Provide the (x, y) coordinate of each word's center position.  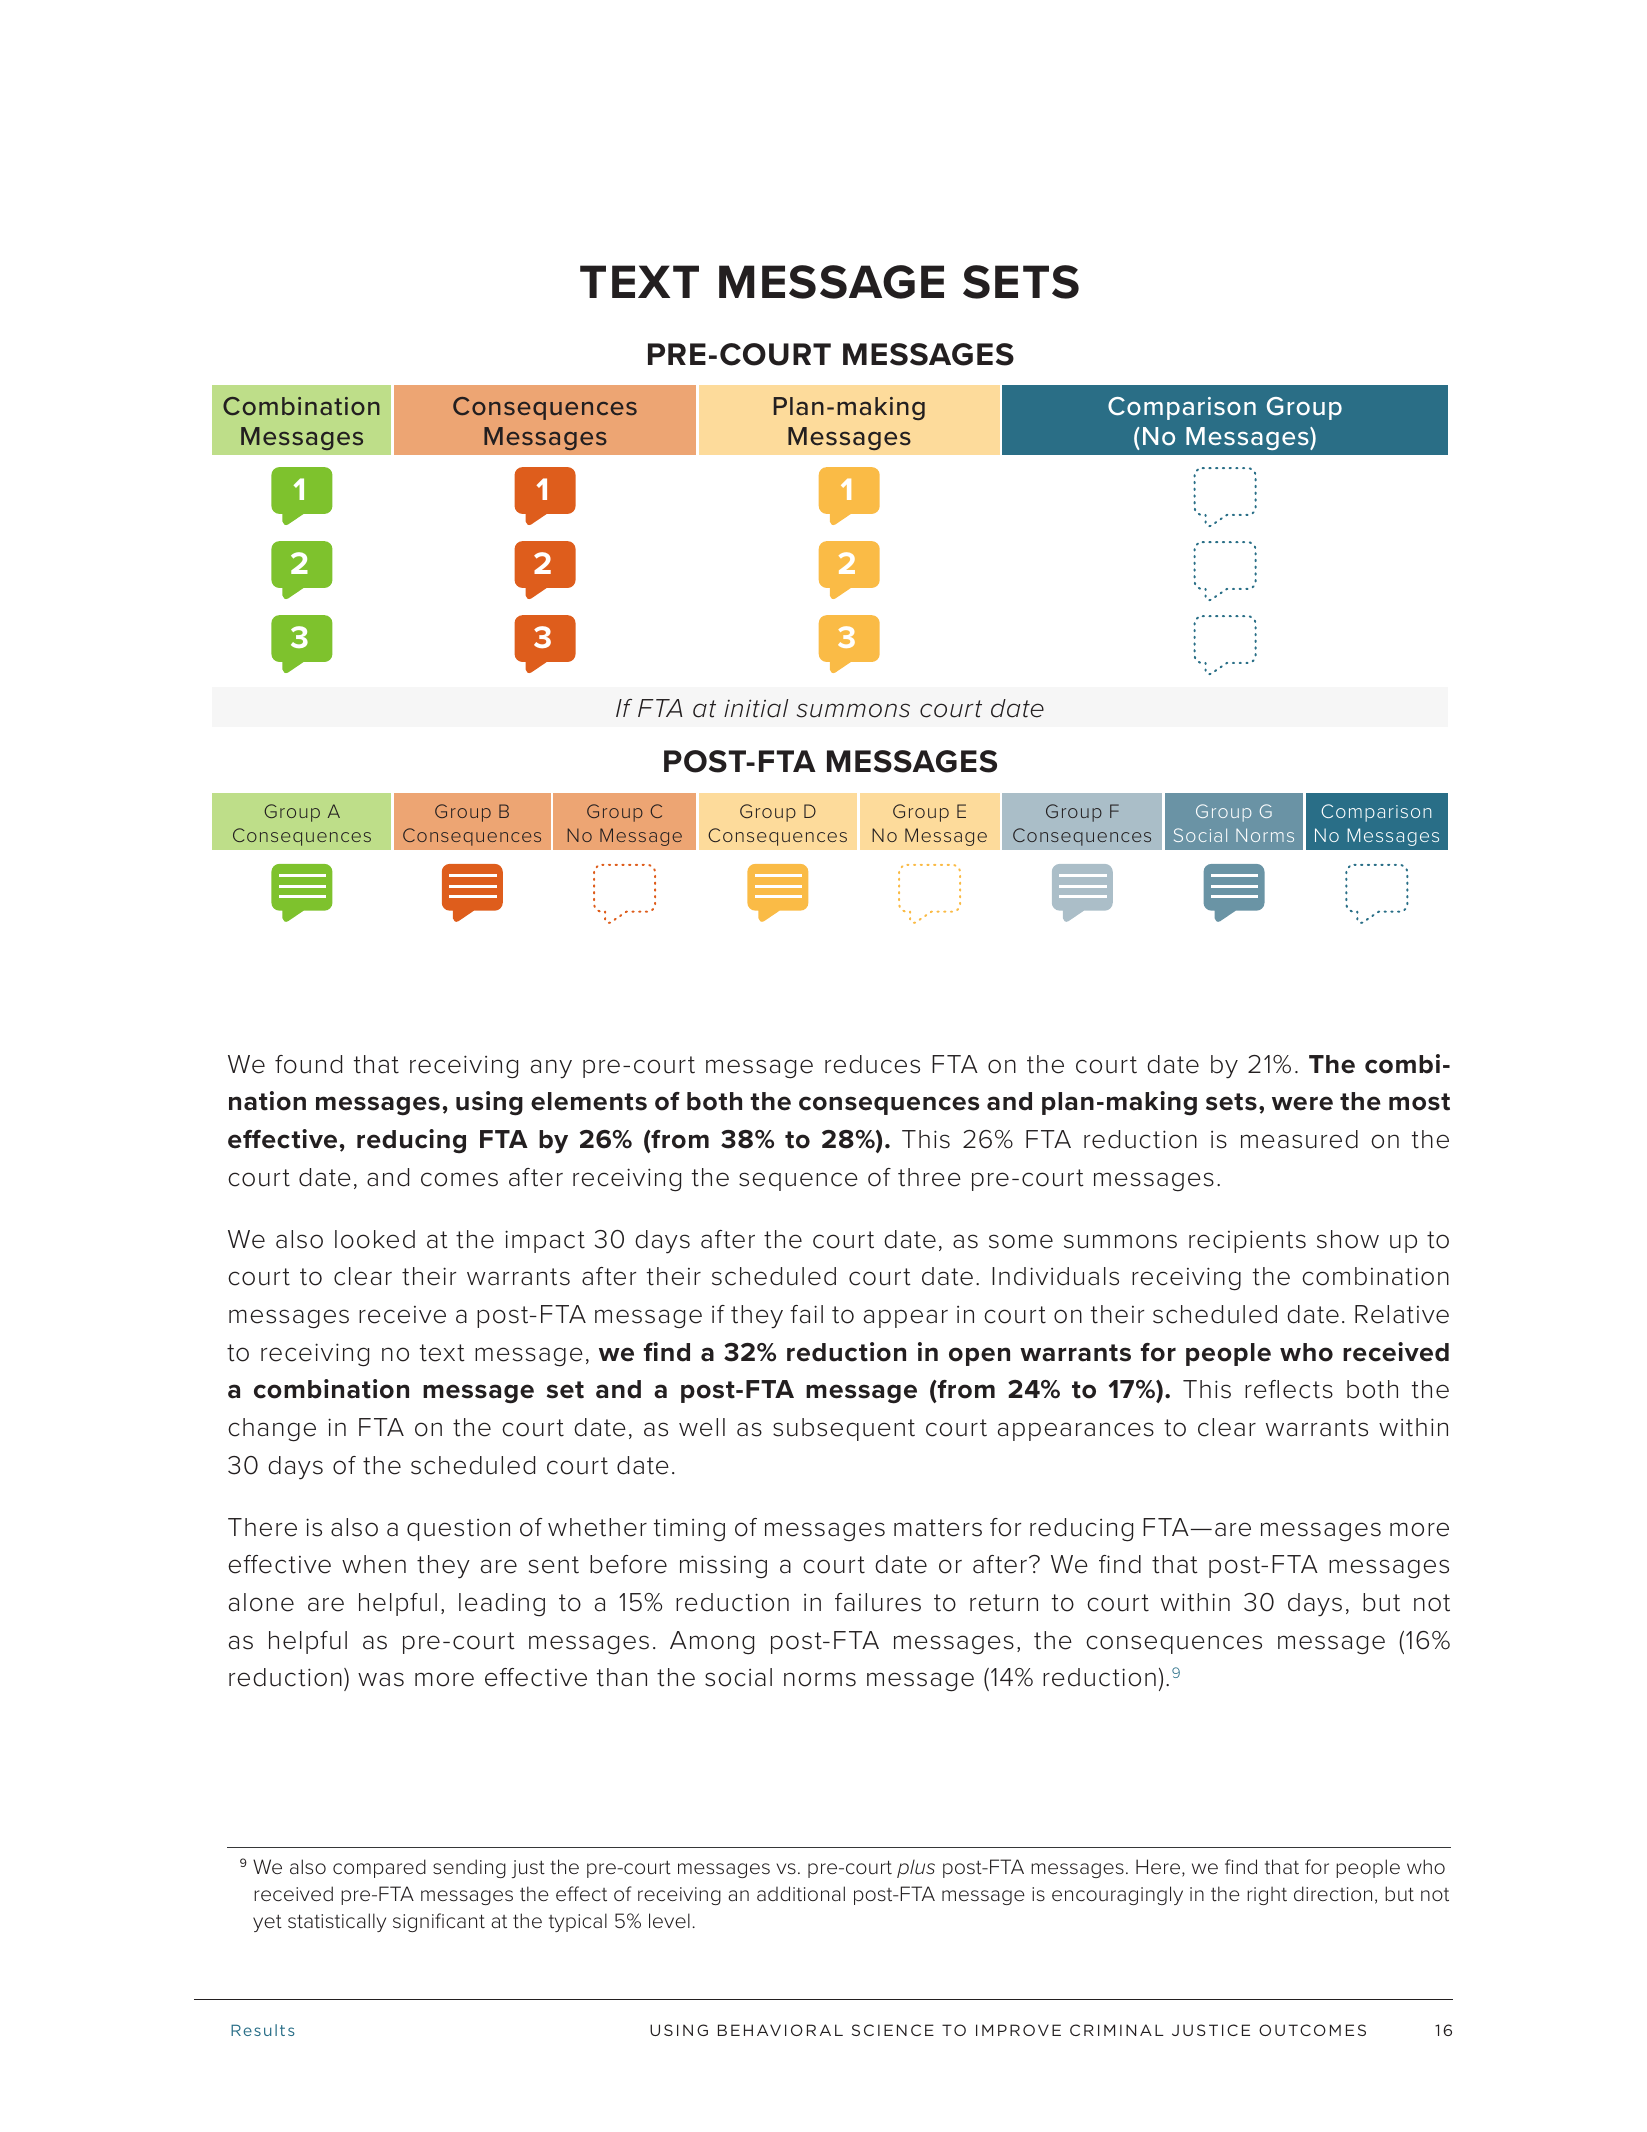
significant (439, 1922)
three (929, 1177)
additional (801, 1894)
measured (1299, 1139)
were (1302, 1103)
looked (375, 1239)
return (1004, 1603)
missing (723, 1567)
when (374, 1564)
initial (756, 708)
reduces (872, 1064)
